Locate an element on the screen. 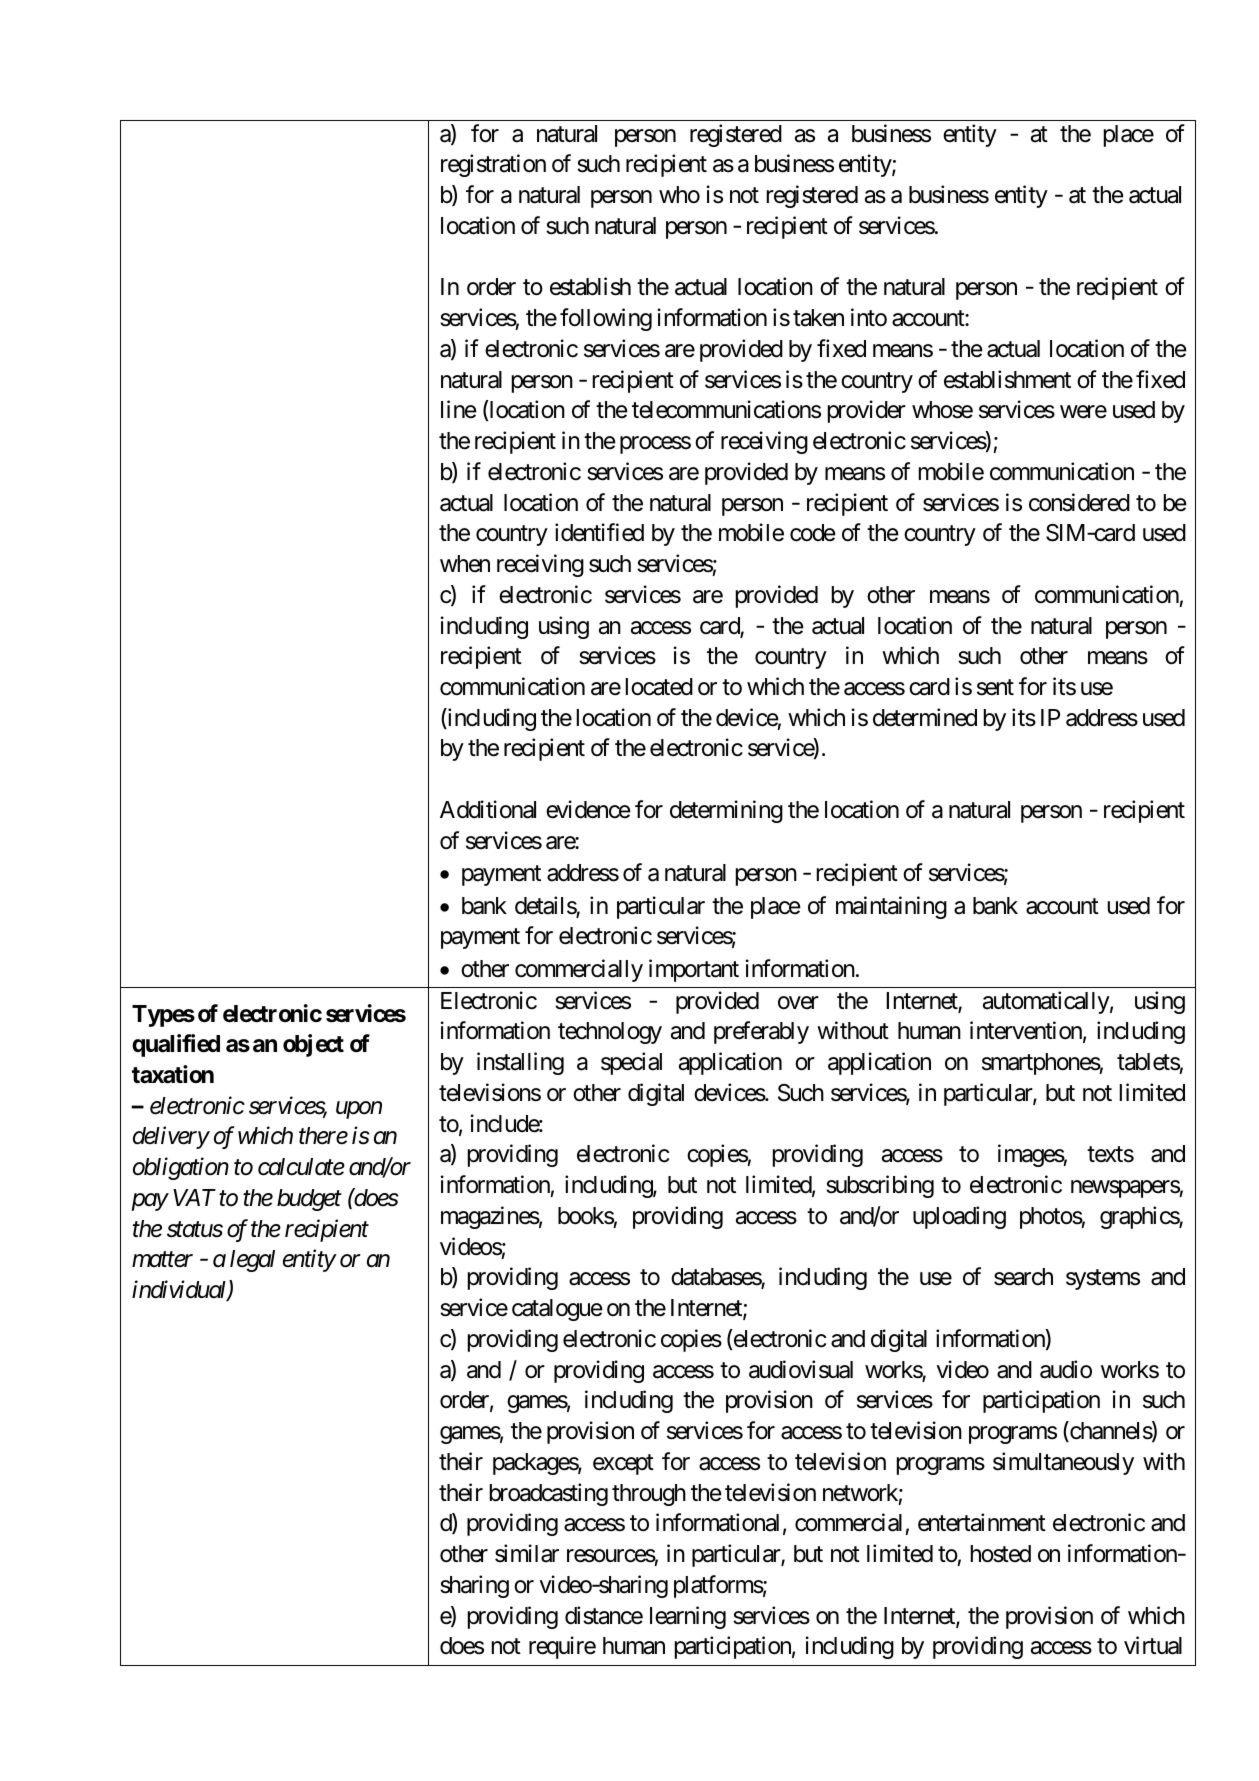 This screenshot has width=1259, height=1781. considered is located at coordinates (1079, 502).
